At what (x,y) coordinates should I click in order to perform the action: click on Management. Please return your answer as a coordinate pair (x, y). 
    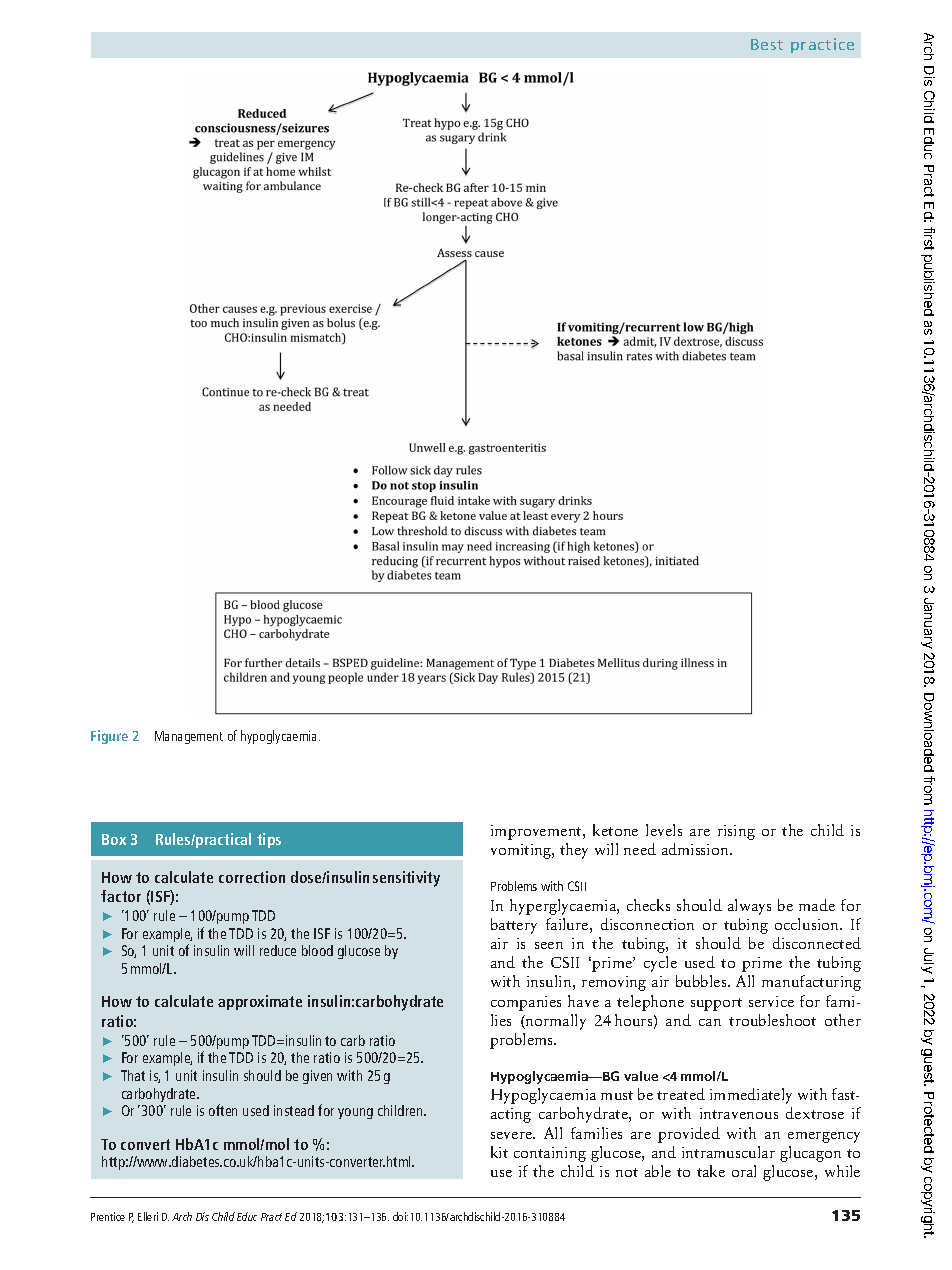
    Looking at the image, I should click on (189, 737).
